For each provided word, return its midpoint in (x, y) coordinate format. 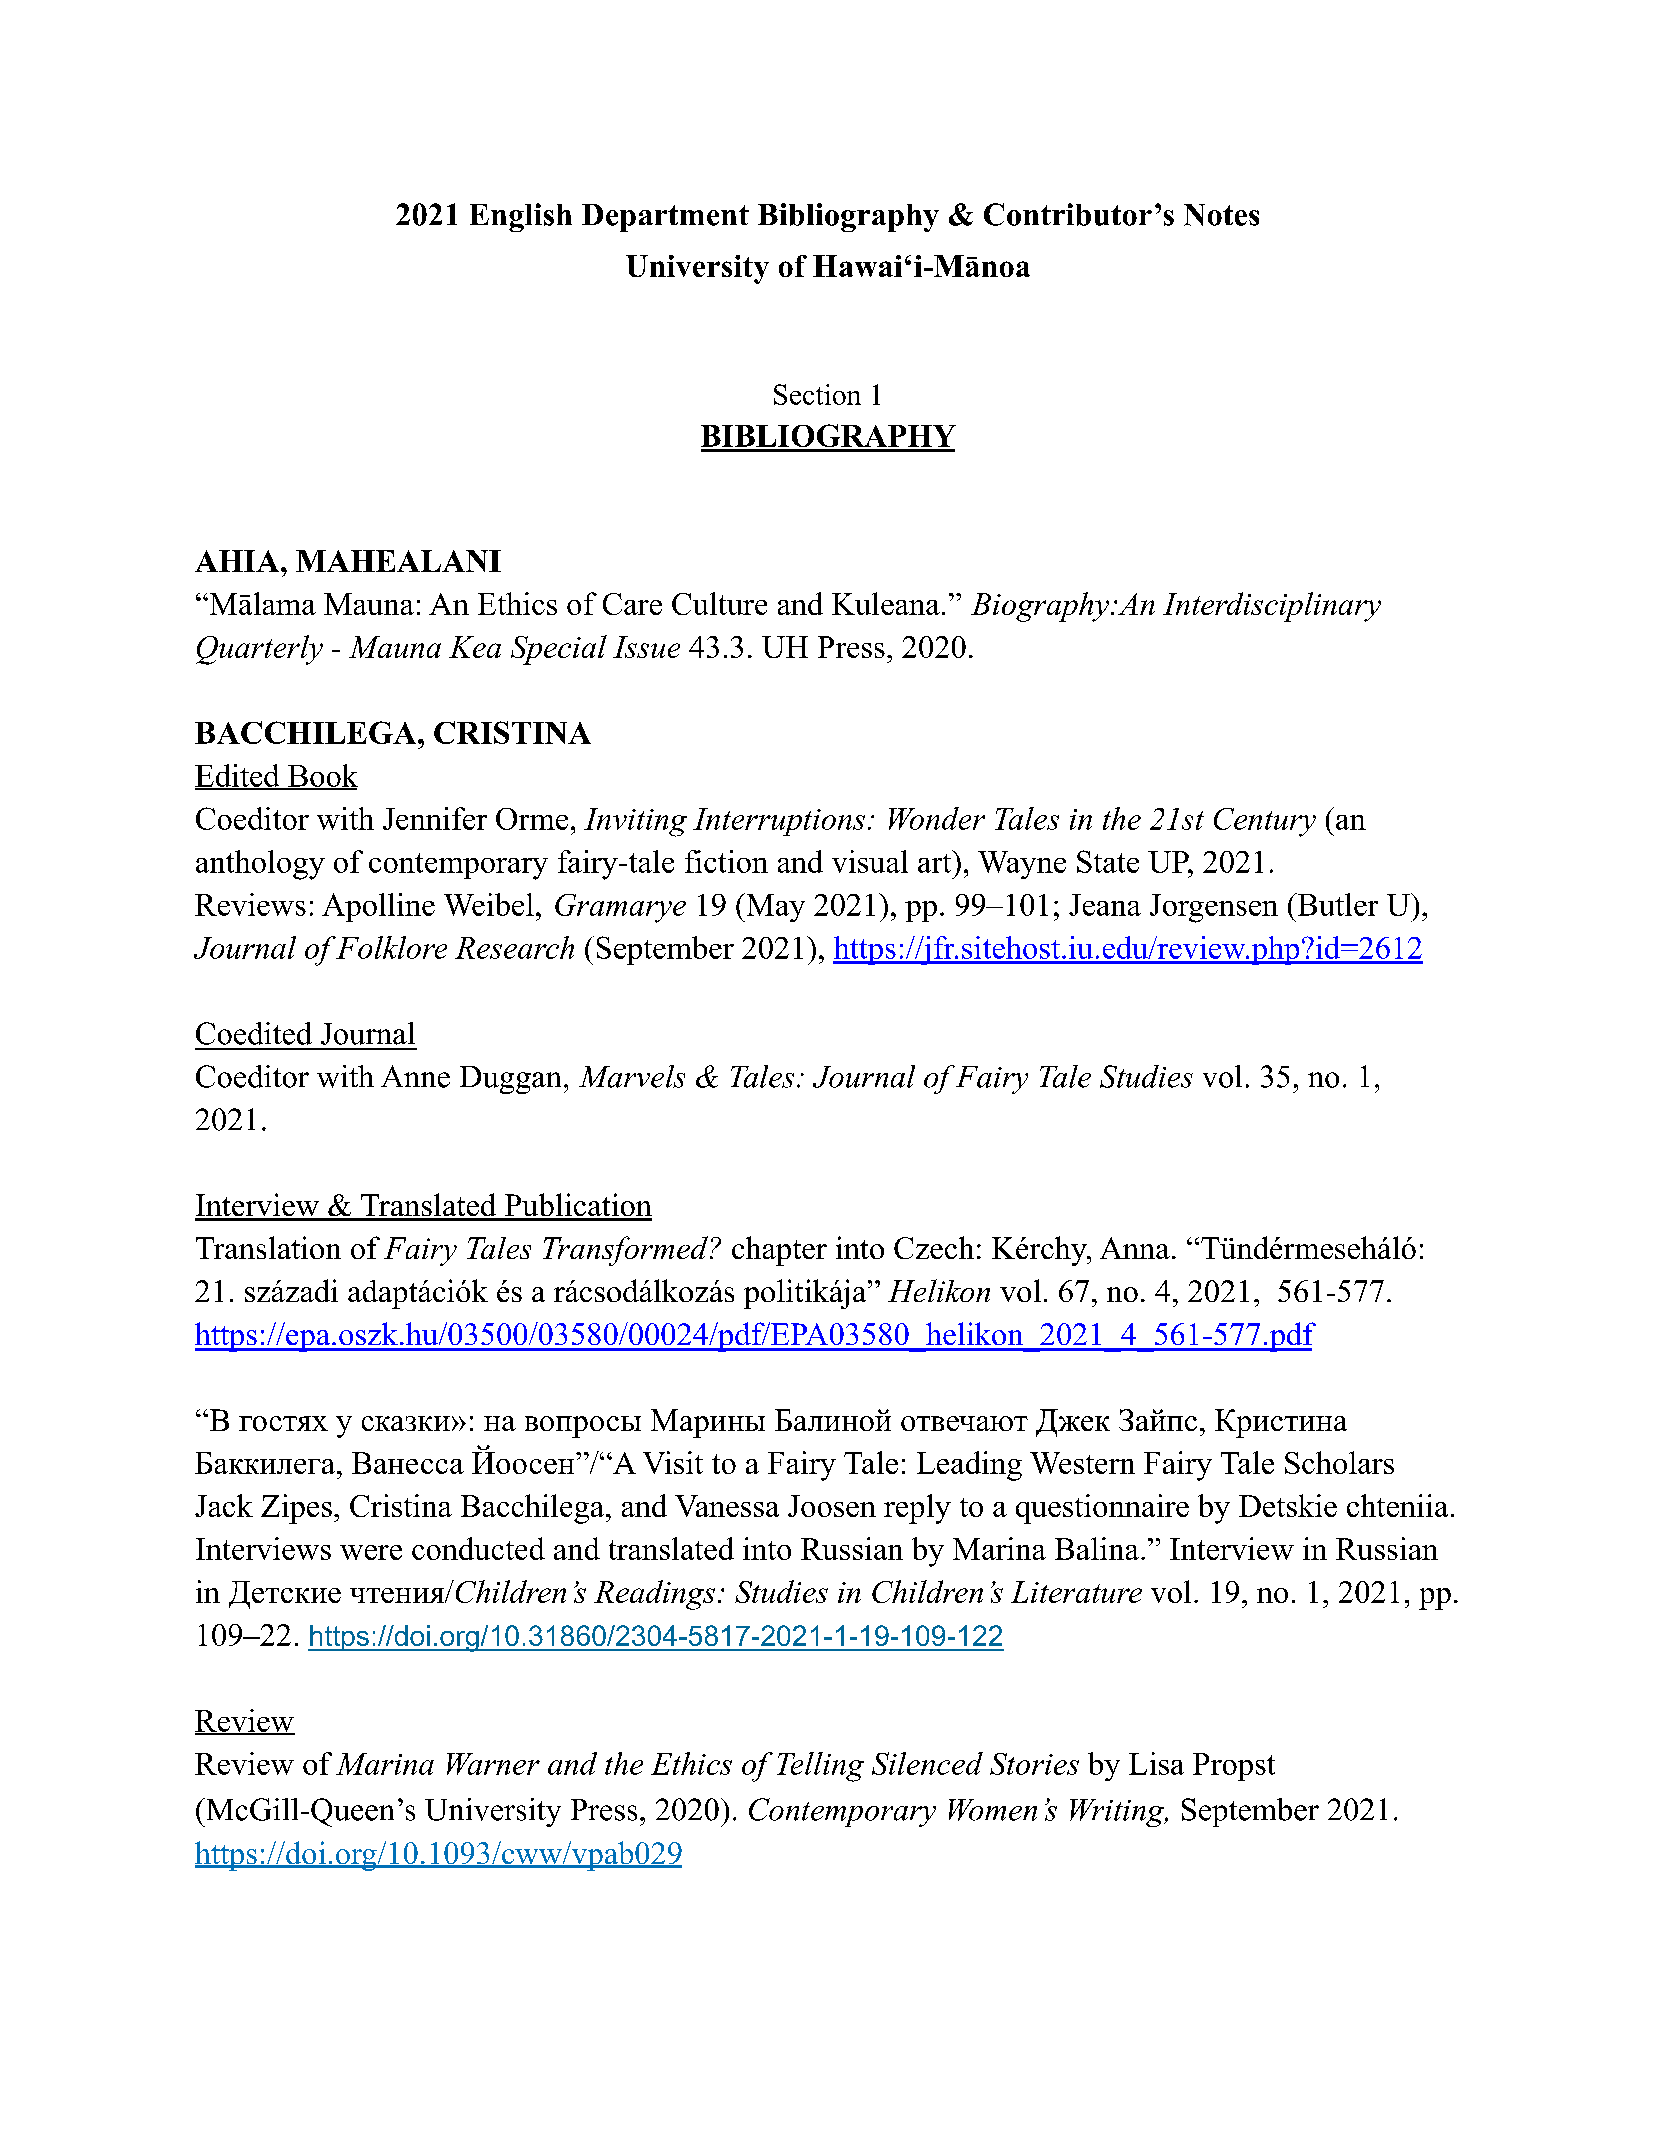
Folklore (391, 947)
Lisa (1156, 1763)
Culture (719, 603)
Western (1082, 1463)
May (774, 907)
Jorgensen (1214, 908)
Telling (820, 1767)
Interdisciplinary (1272, 607)
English (521, 217)
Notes (1221, 215)
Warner (493, 1764)
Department (665, 218)
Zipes (296, 1509)
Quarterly (259, 650)
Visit (673, 1462)
